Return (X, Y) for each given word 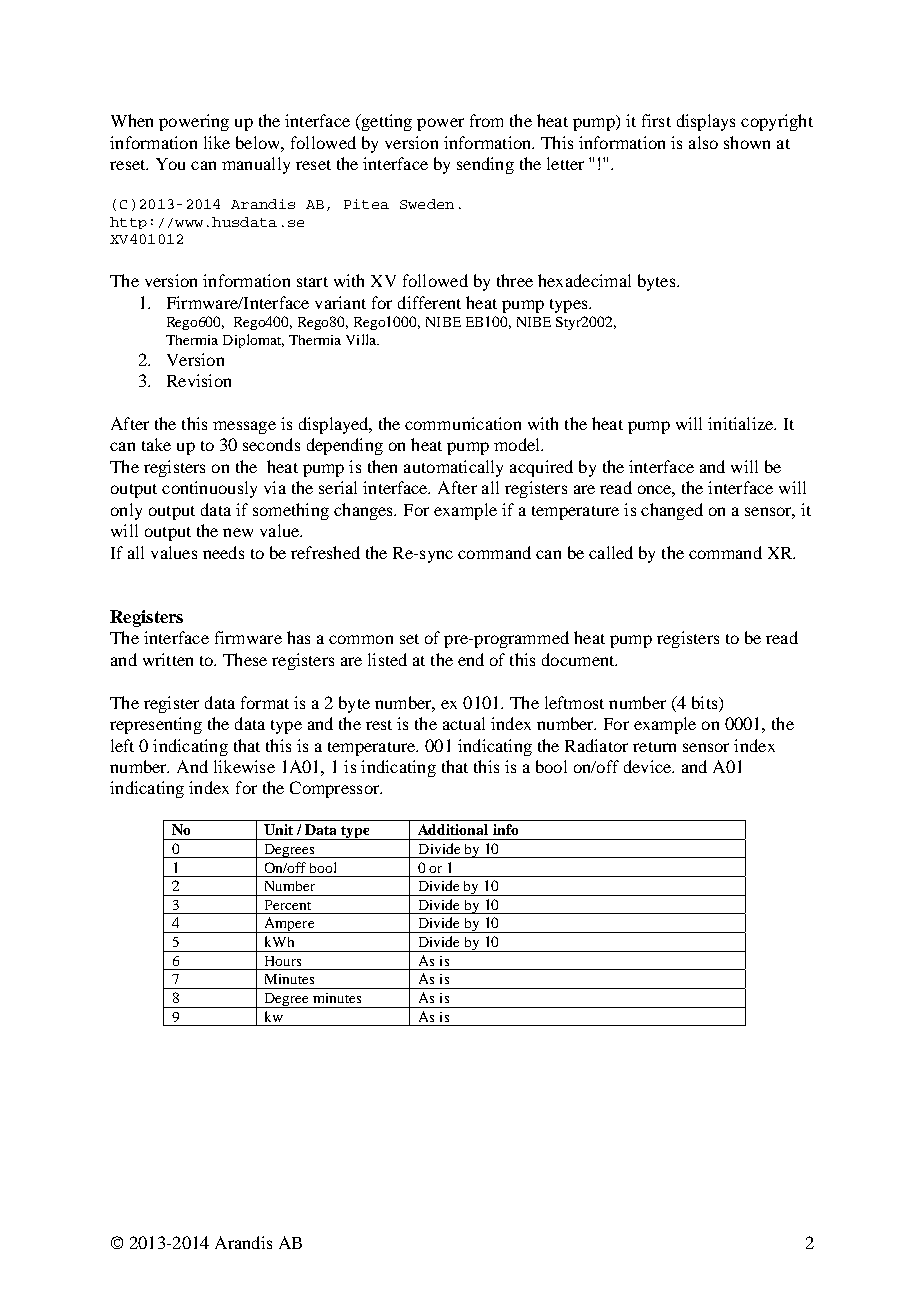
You (170, 164)
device (648, 766)
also (703, 142)
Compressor (336, 789)
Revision (199, 380)
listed (387, 659)
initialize (741, 423)
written (168, 659)
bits (706, 702)
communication (463, 423)
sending (485, 165)
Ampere (289, 925)
